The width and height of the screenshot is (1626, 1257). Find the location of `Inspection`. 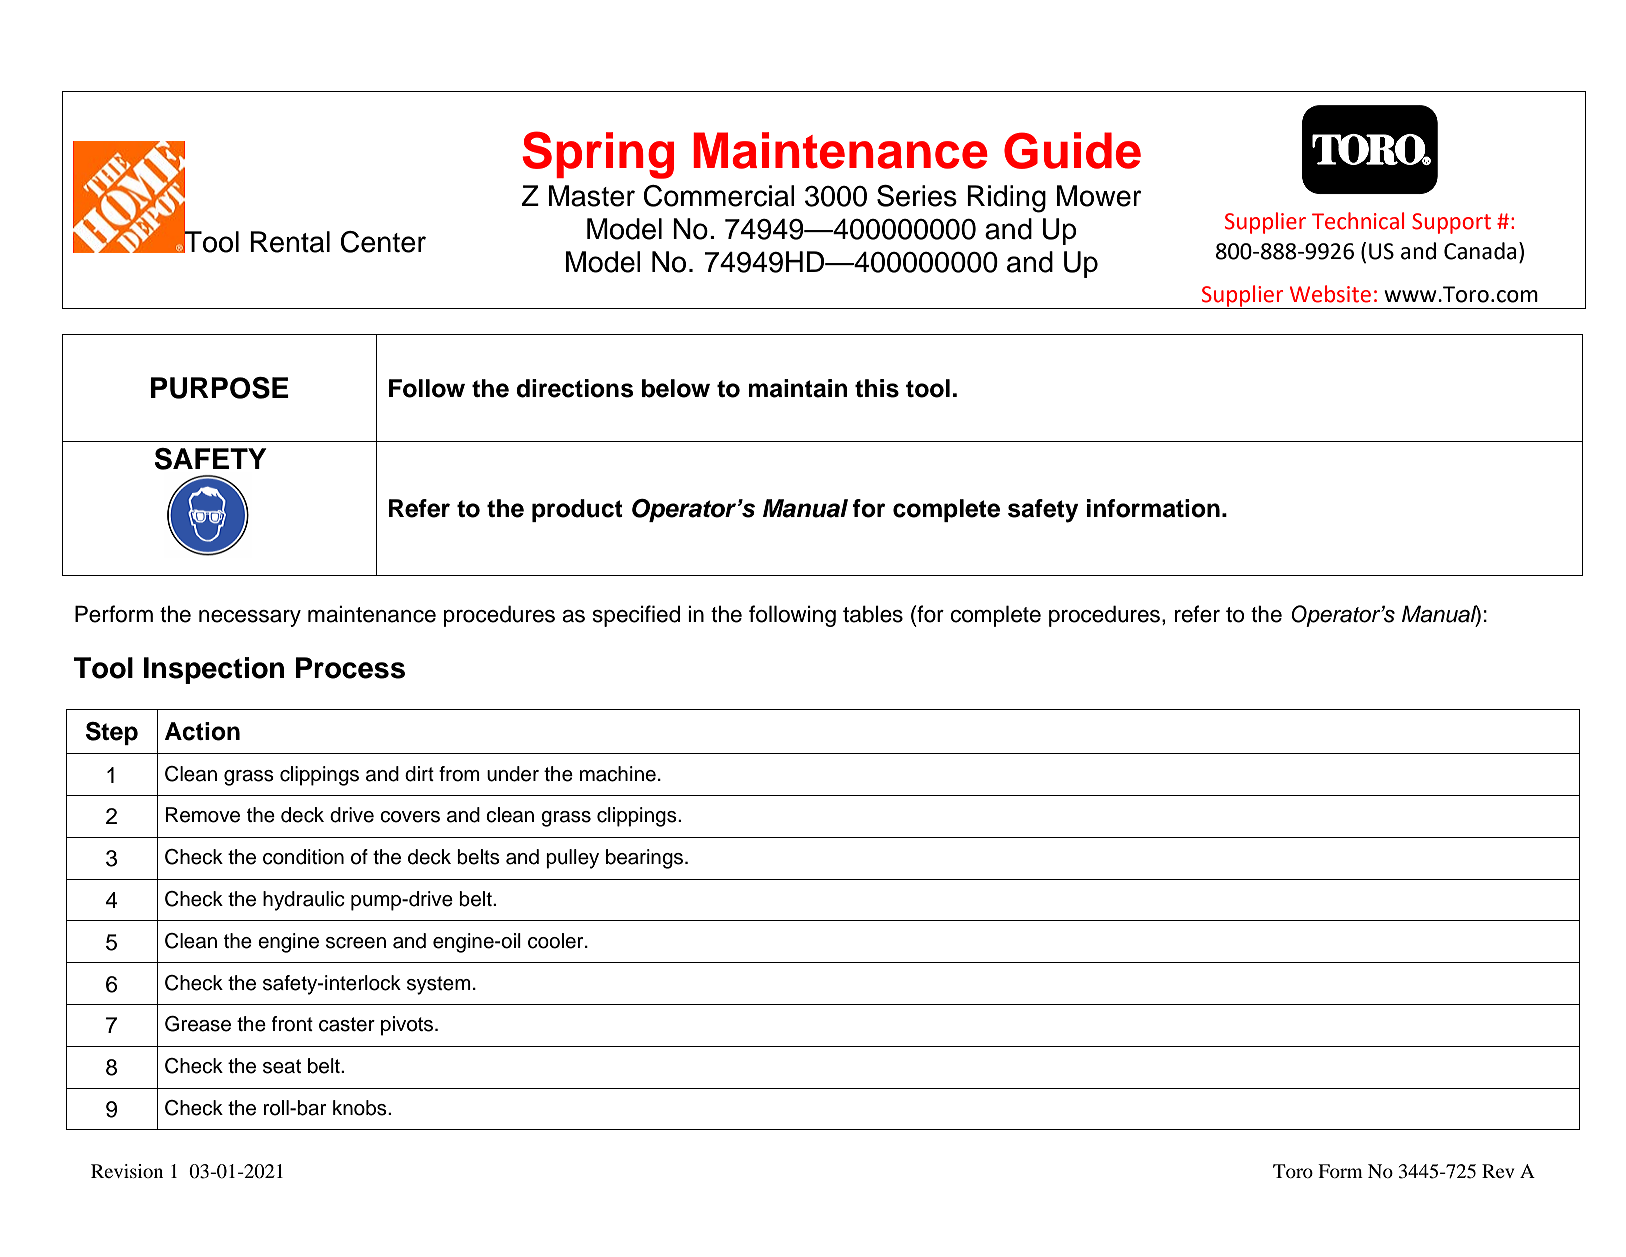

Inspection is located at coordinates (214, 670).
